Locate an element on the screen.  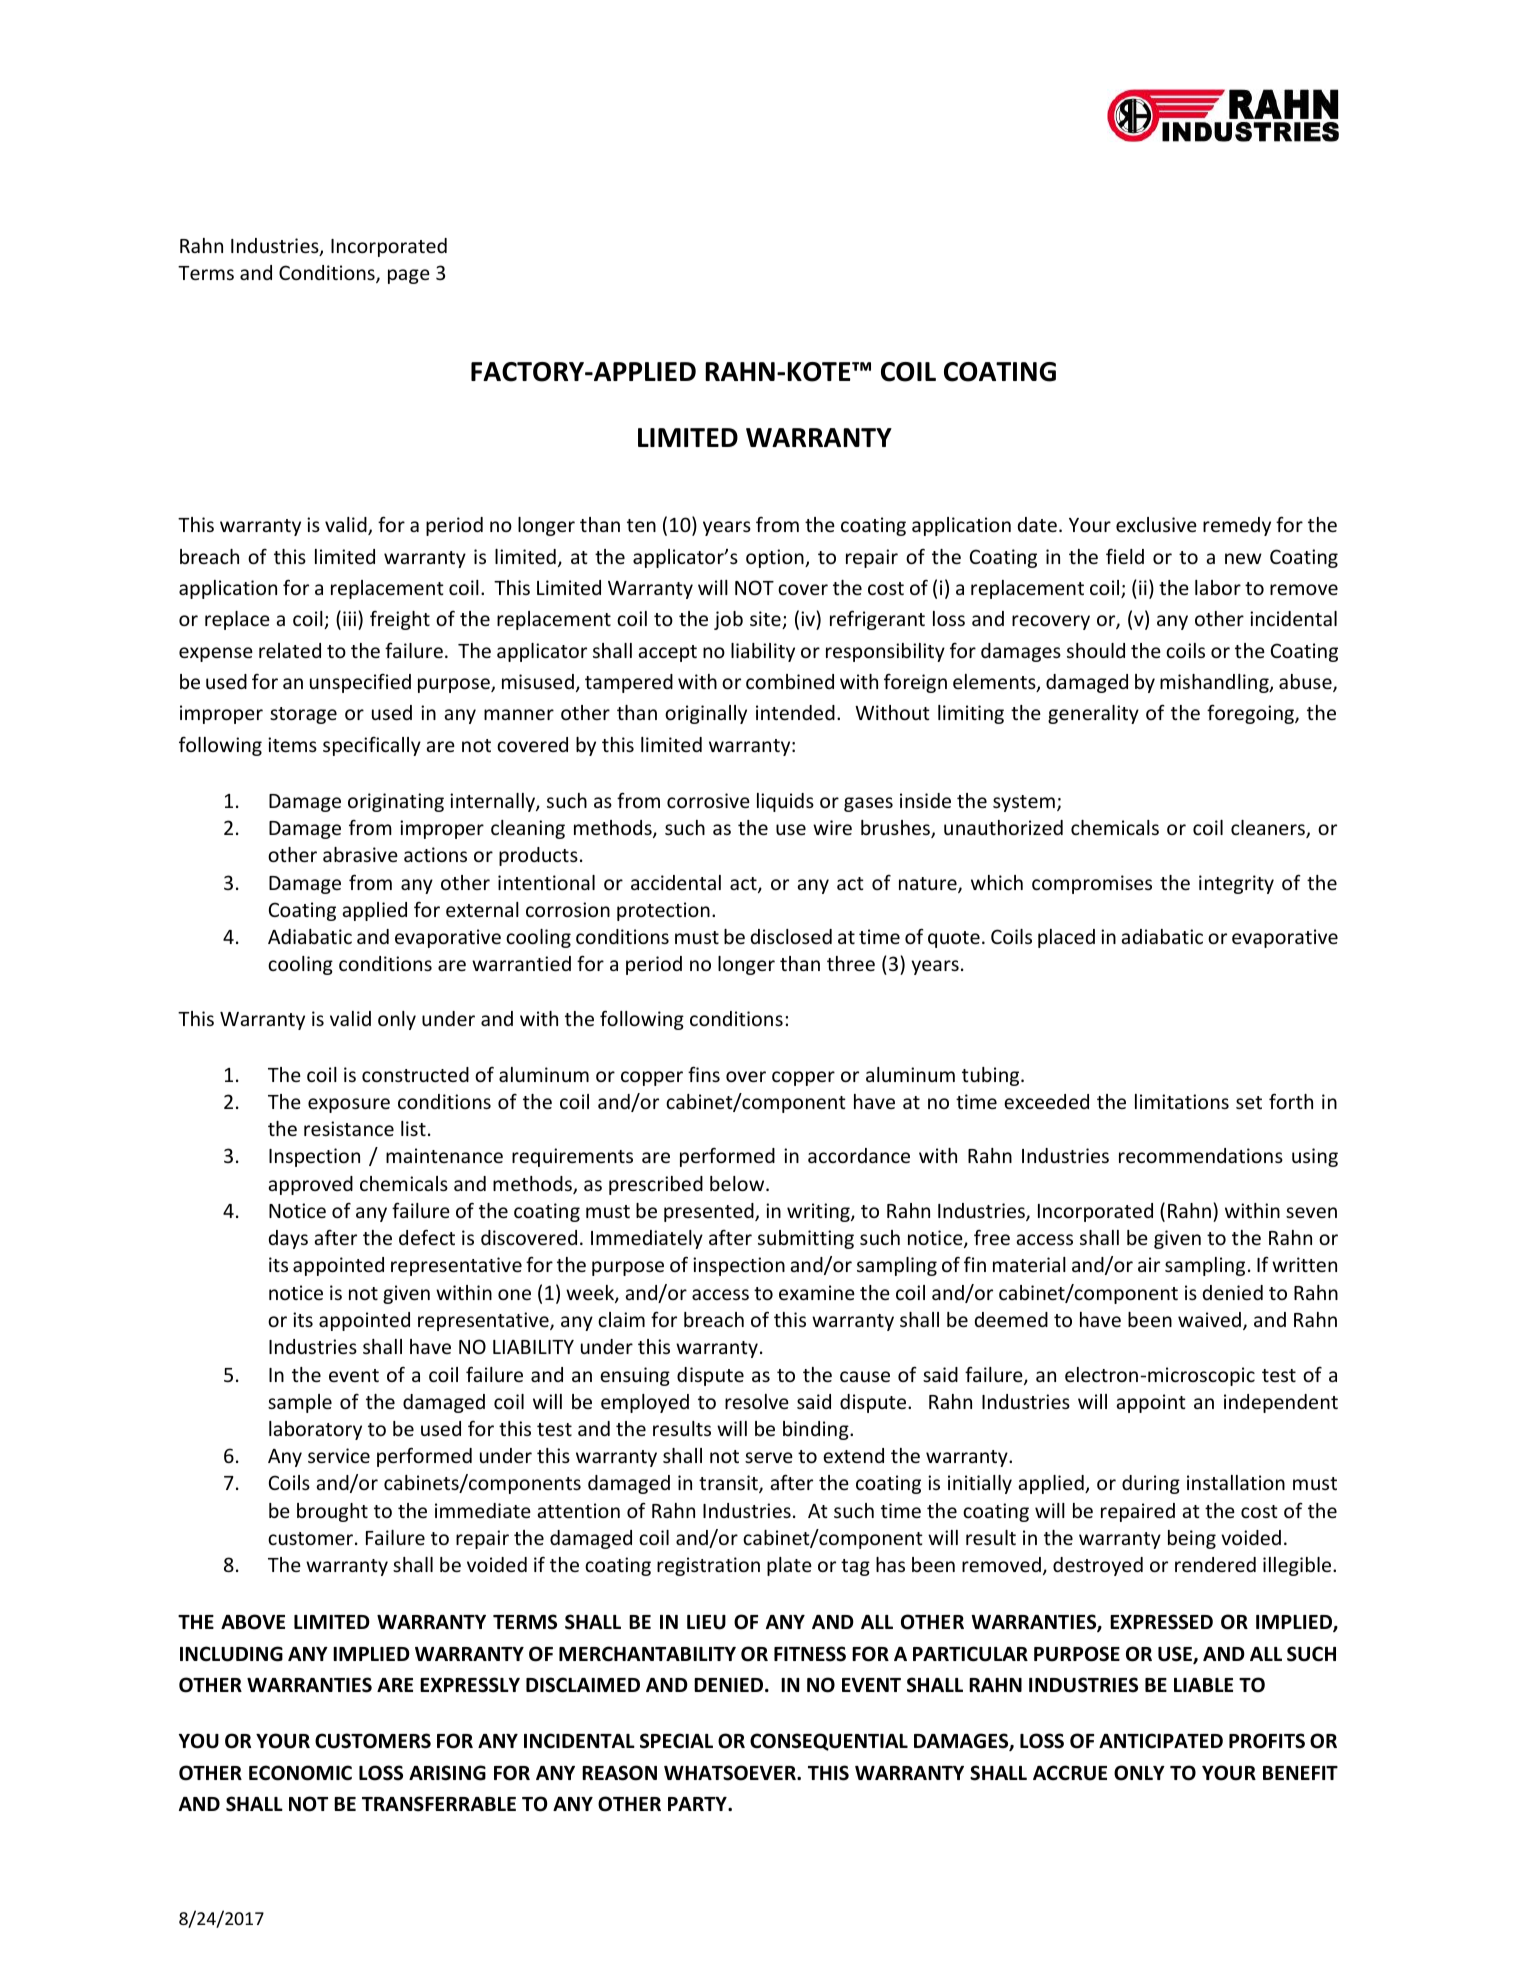
page is located at coordinates (409, 276).
